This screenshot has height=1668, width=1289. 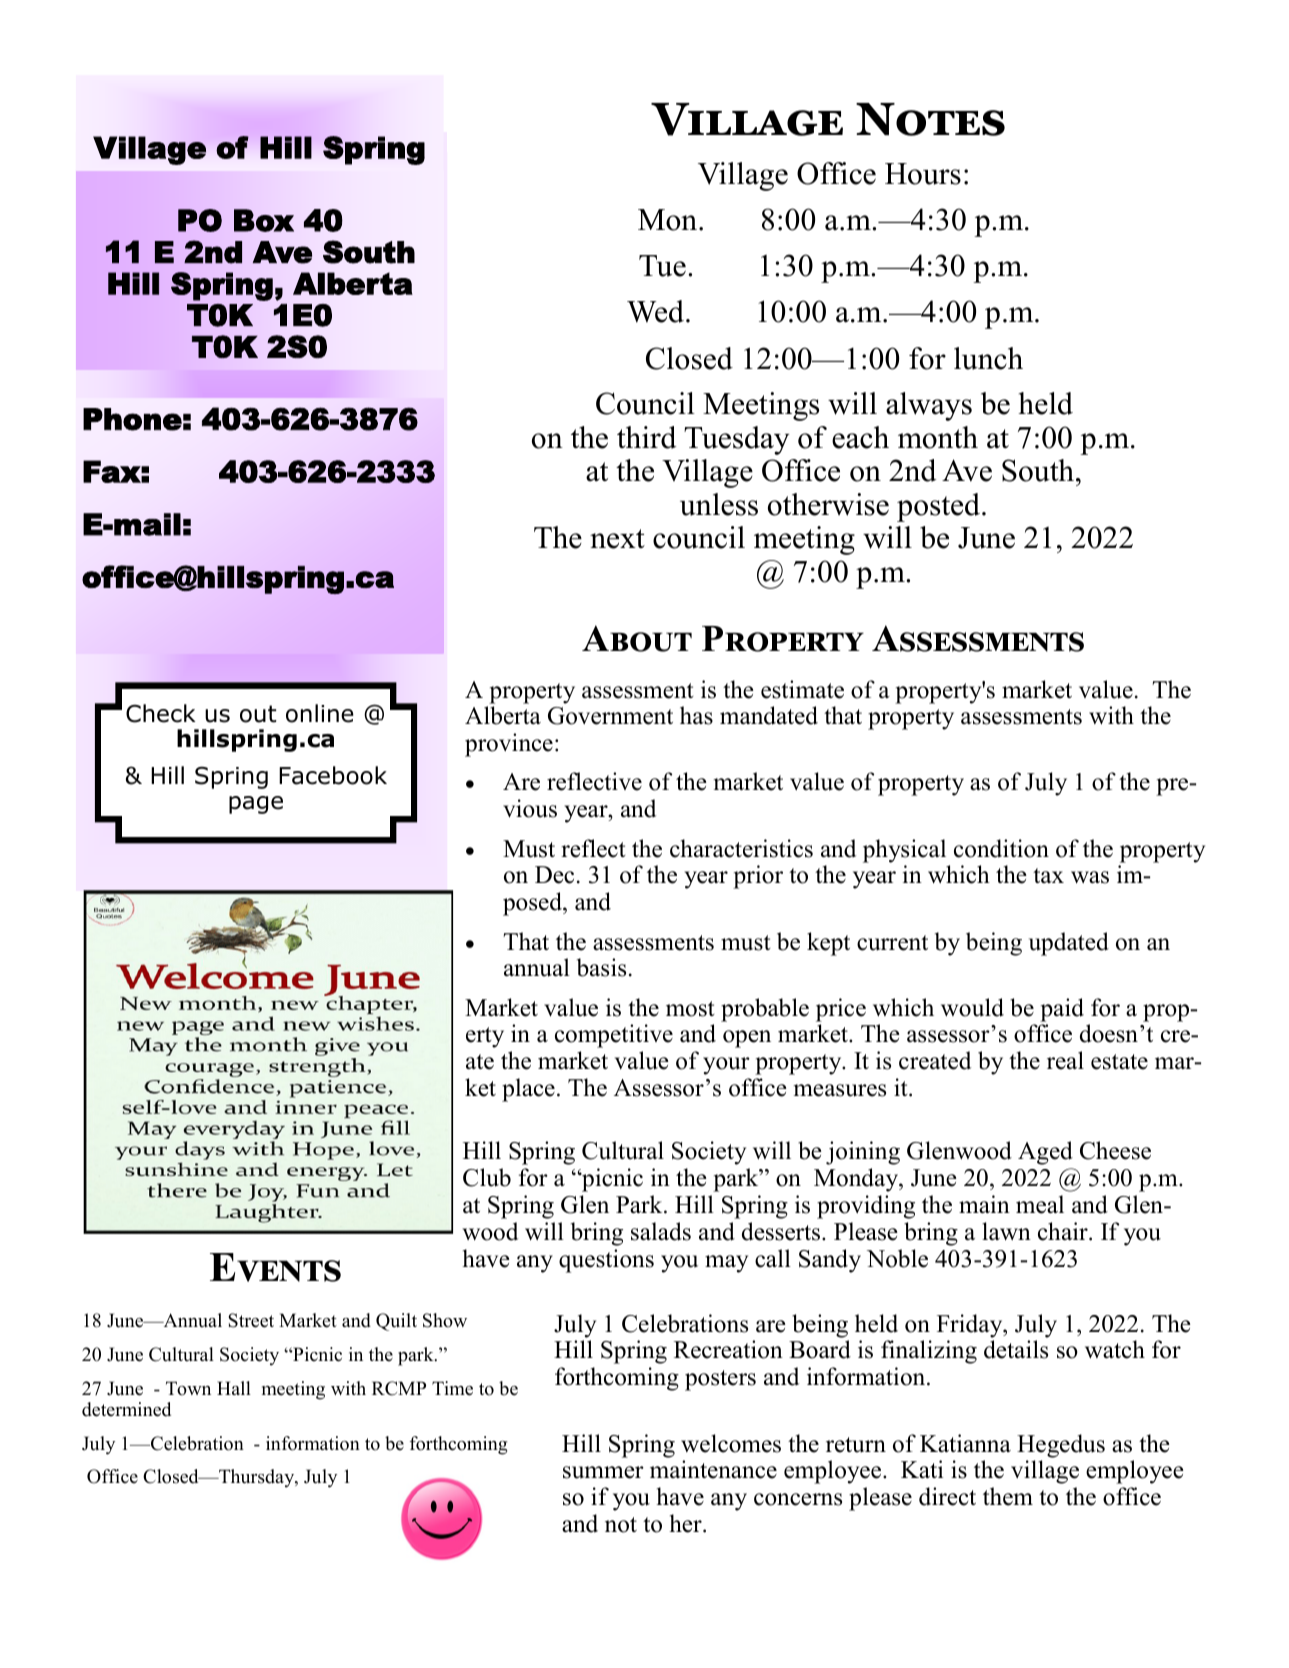 What do you see at coordinates (275, 1267) in the screenshot?
I see `Events` at bounding box center [275, 1267].
